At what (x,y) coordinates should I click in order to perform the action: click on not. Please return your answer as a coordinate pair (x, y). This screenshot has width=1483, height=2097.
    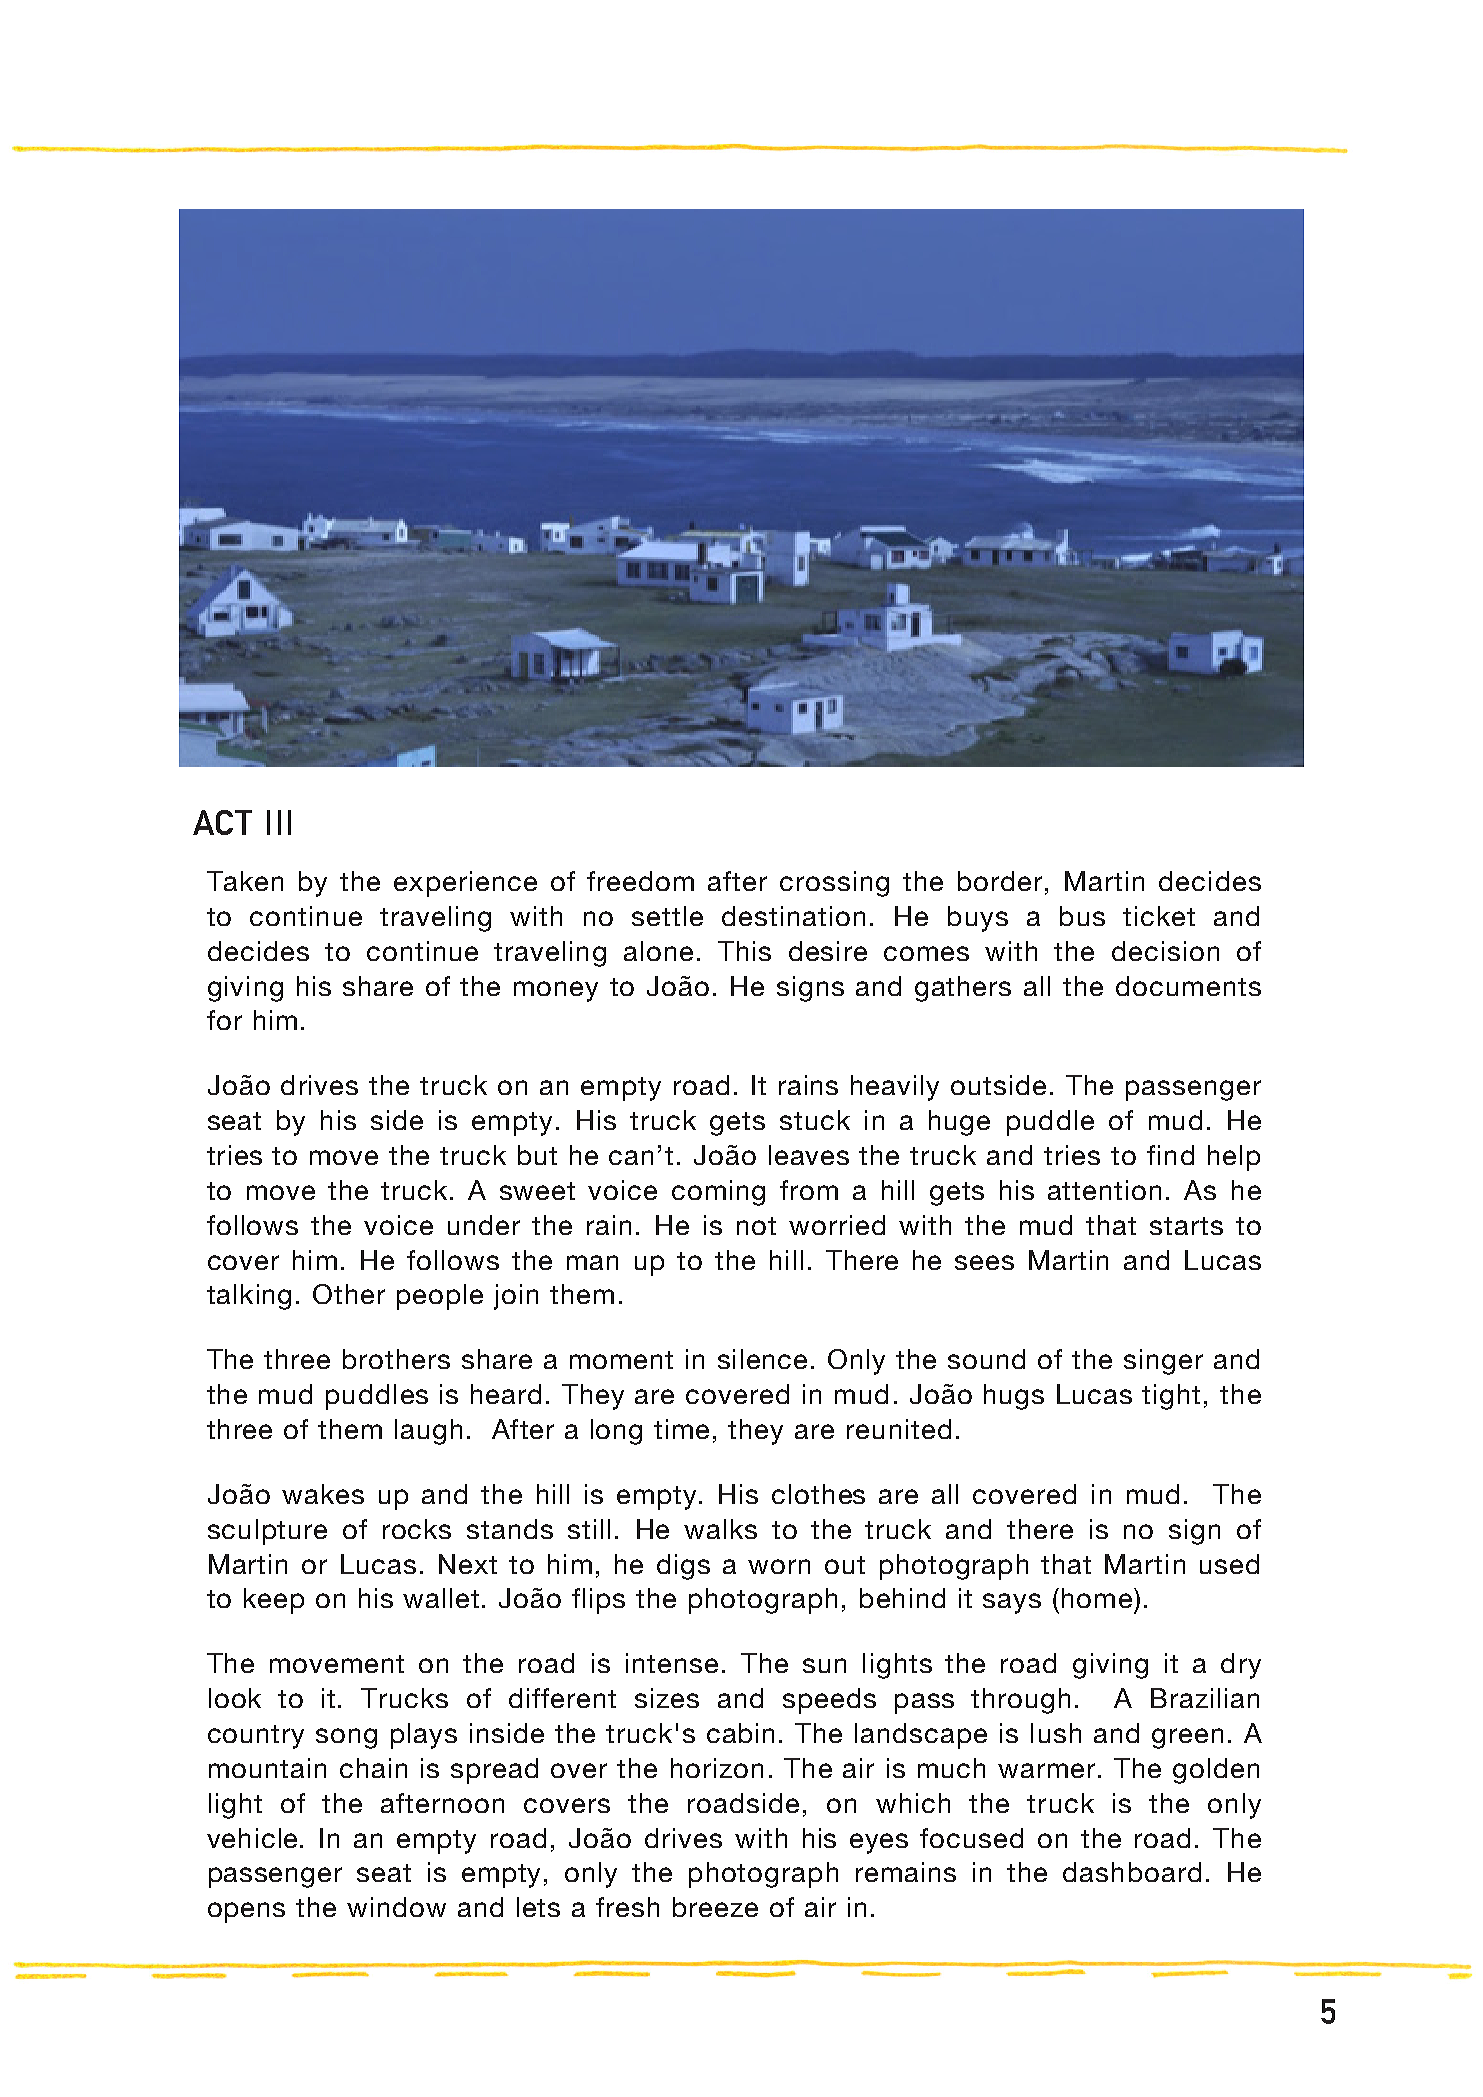
    Looking at the image, I should click on (756, 1226).
